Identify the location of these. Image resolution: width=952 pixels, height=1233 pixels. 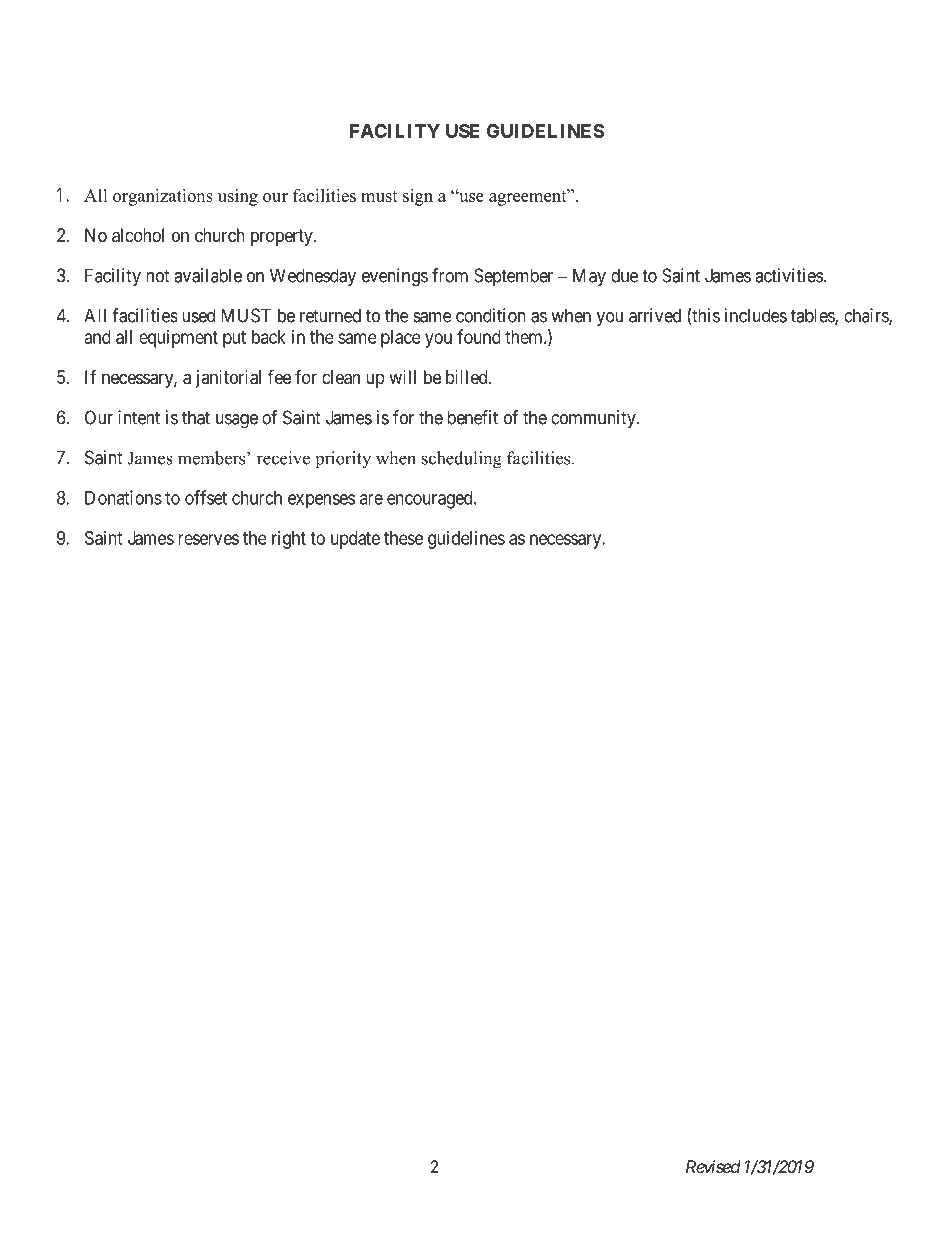
(403, 538).
